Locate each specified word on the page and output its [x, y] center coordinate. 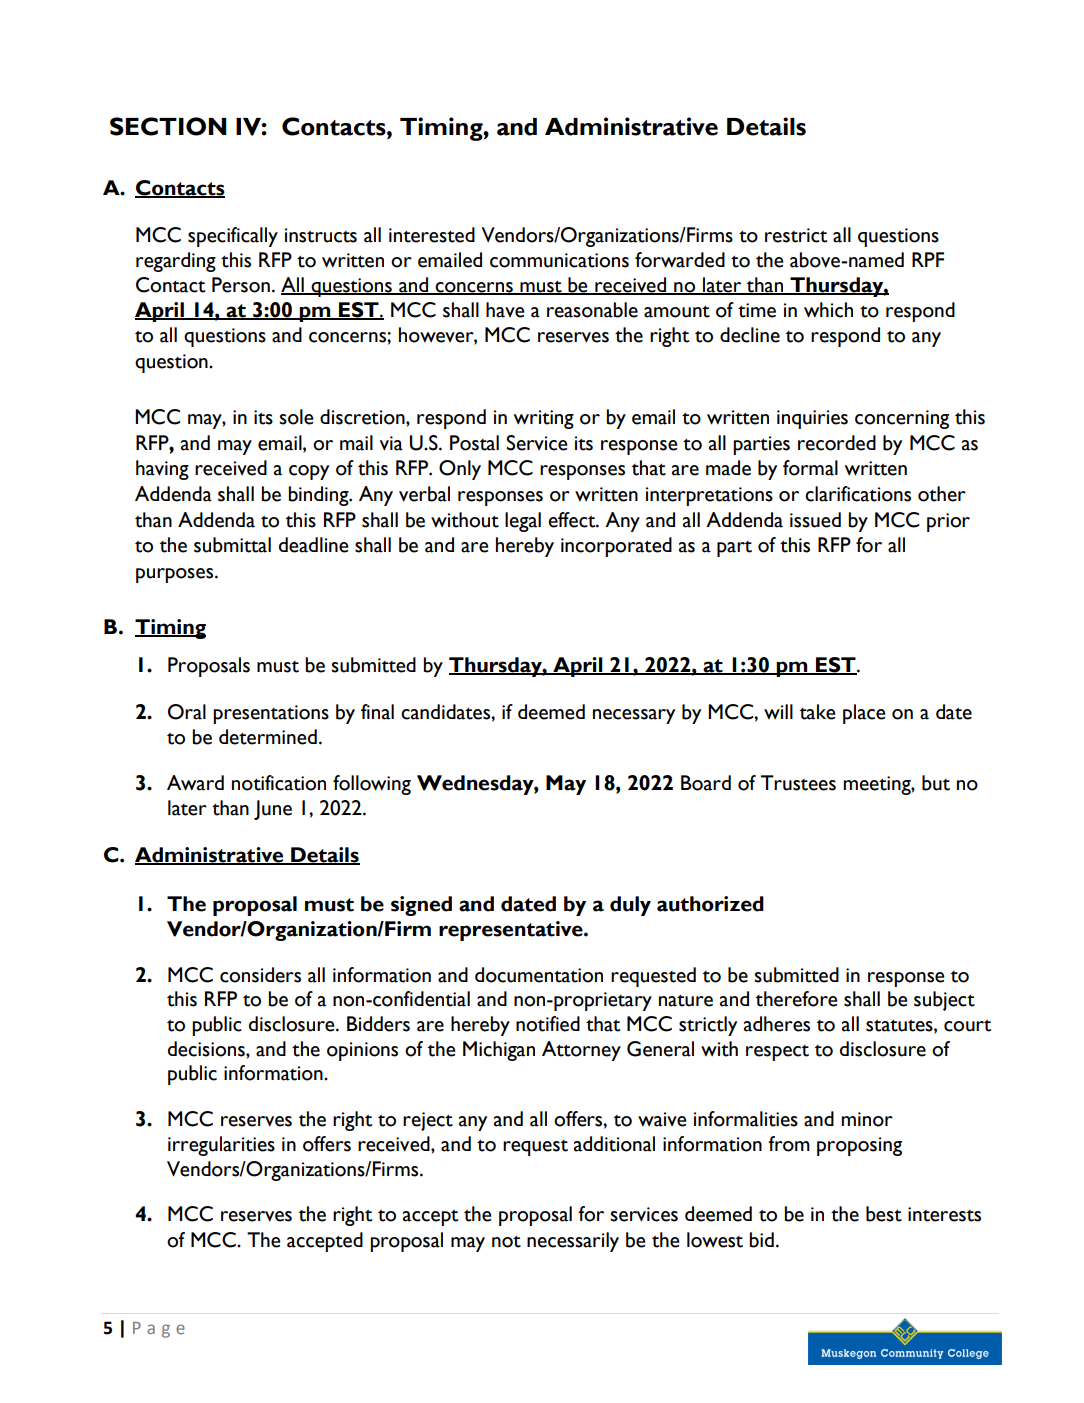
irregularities [221, 1146]
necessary [634, 716]
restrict [796, 235]
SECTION [168, 126]
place [864, 714]
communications [559, 260]
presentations [271, 714]
